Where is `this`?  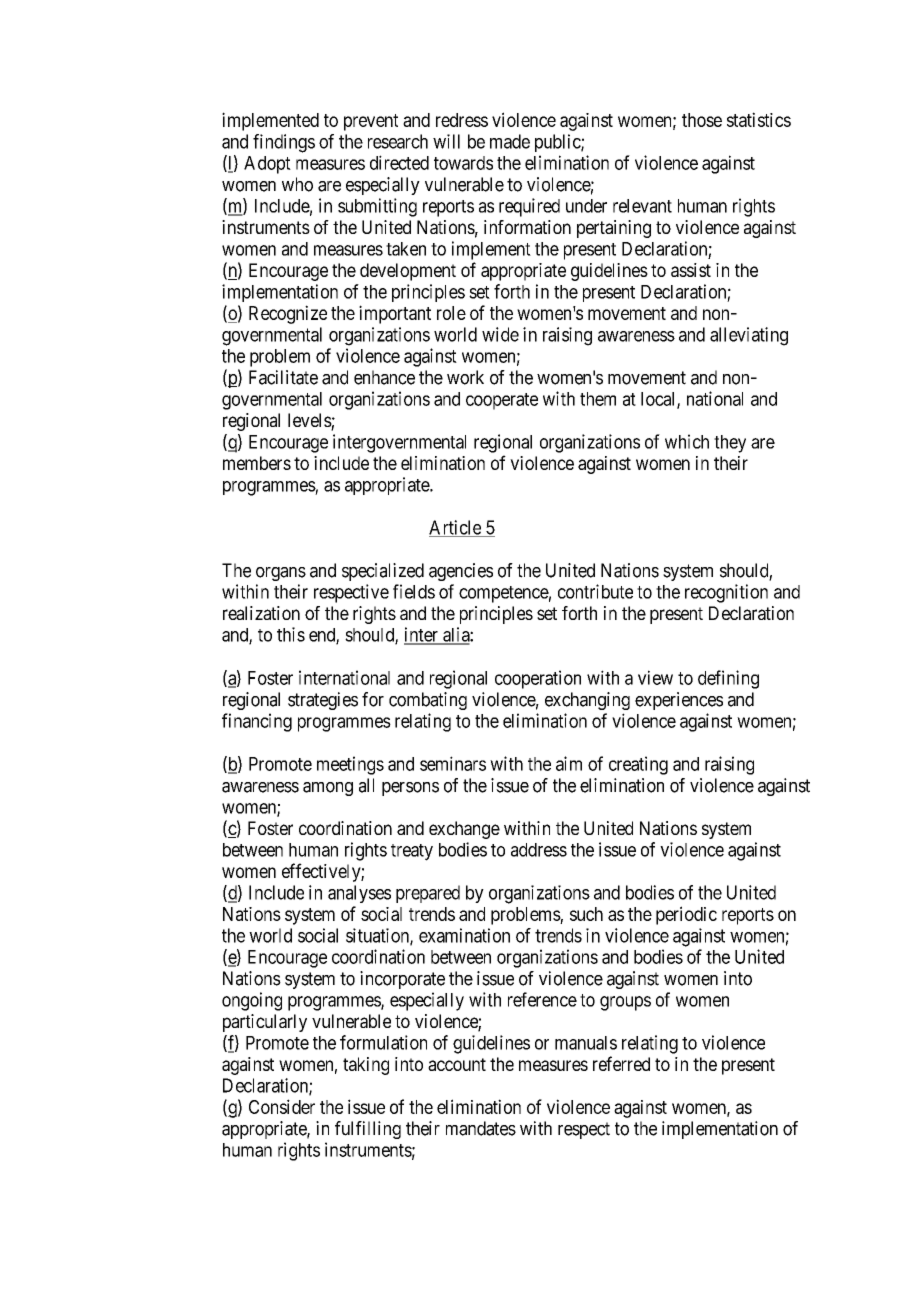 this is located at coordinates (291, 634).
